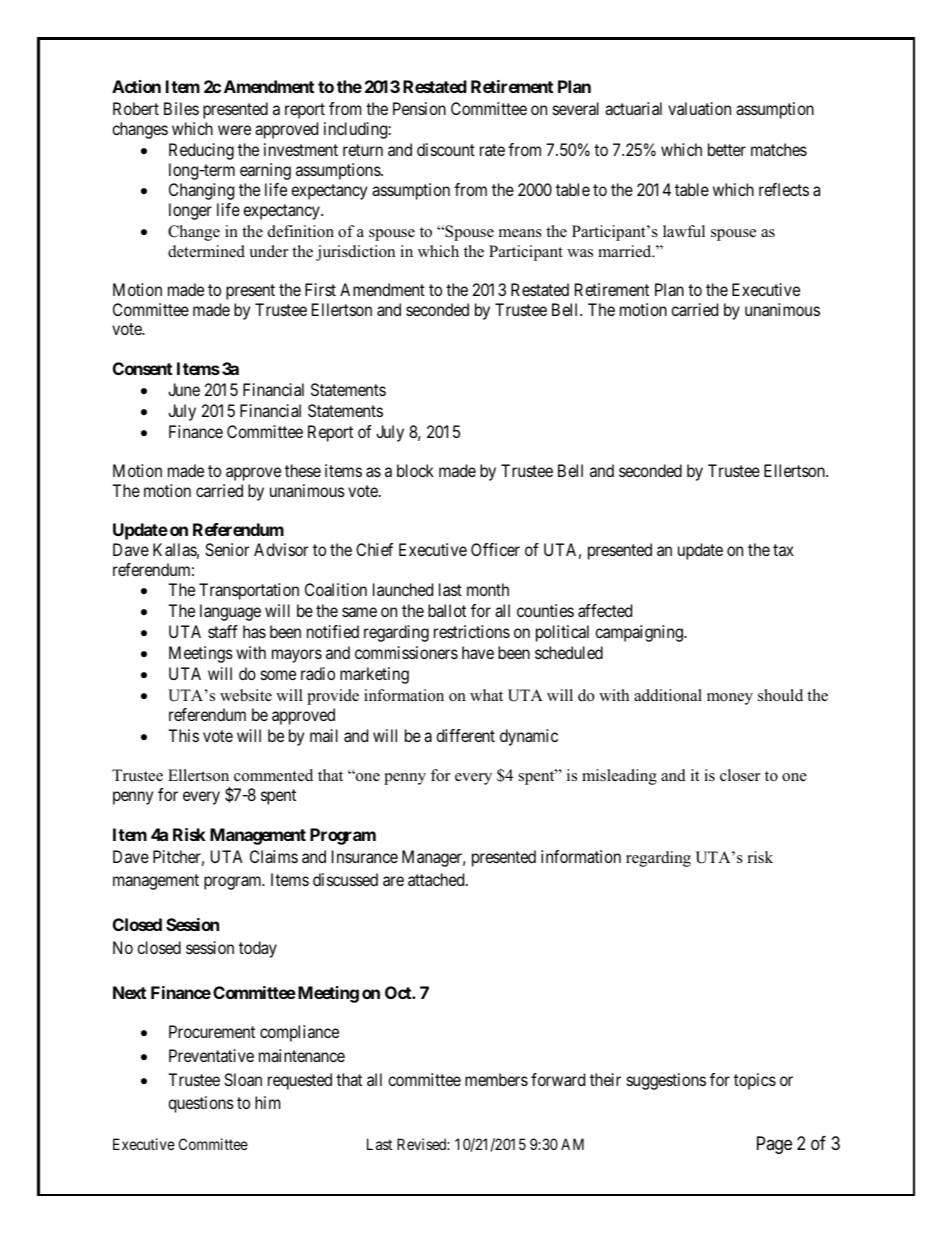 Image resolution: width=952 pixels, height=1233 pixels. I want to click on Pension, so click(419, 108).
